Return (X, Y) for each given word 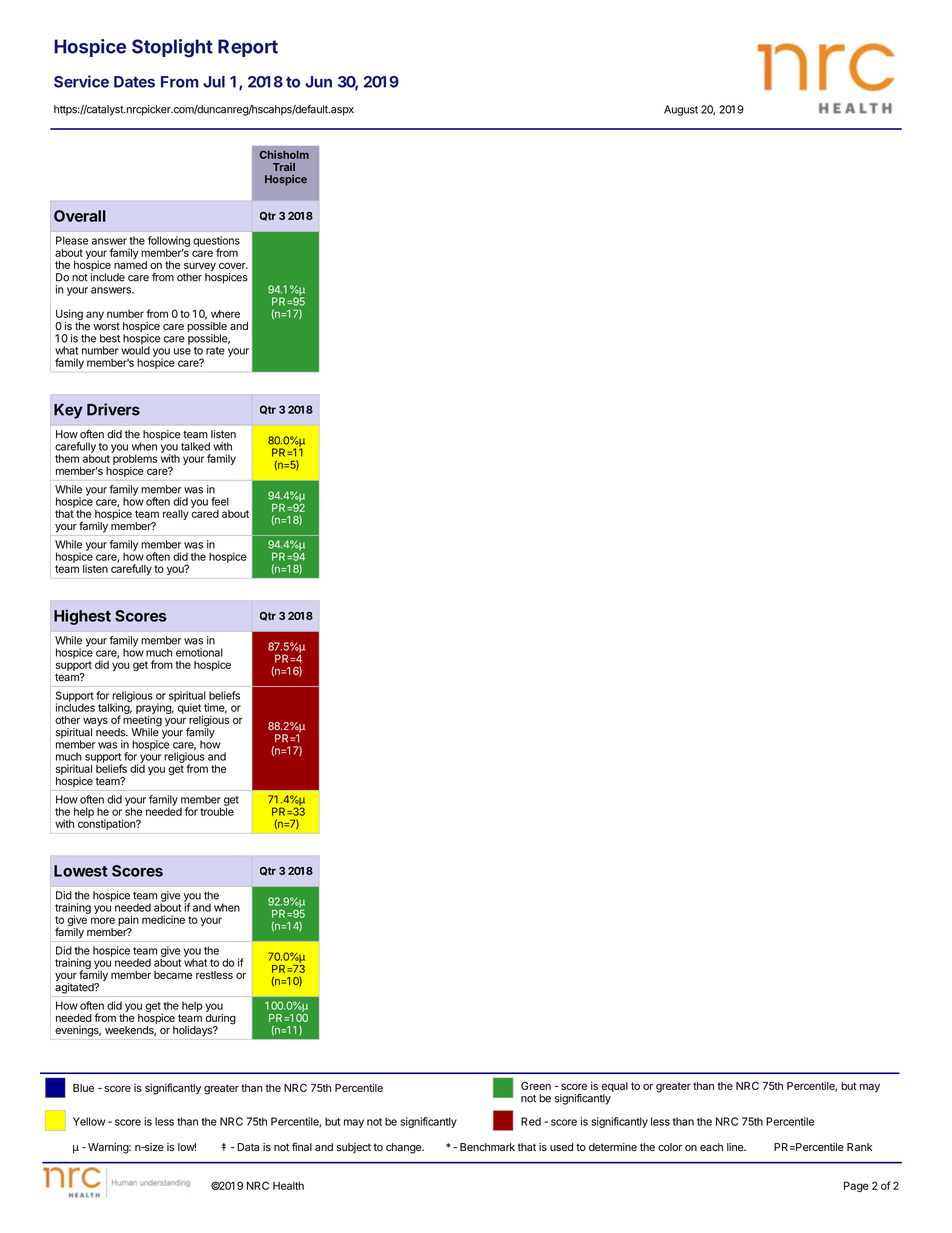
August (681, 110)
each (711, 1147)
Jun (318, 82)
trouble (217, 810)
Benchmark (487, 1147)
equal (614, 1088)
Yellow (89, 1121)
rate (215, 351)
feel (220, 501)
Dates (134, 82)
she (133, 810)
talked (195, 446)
